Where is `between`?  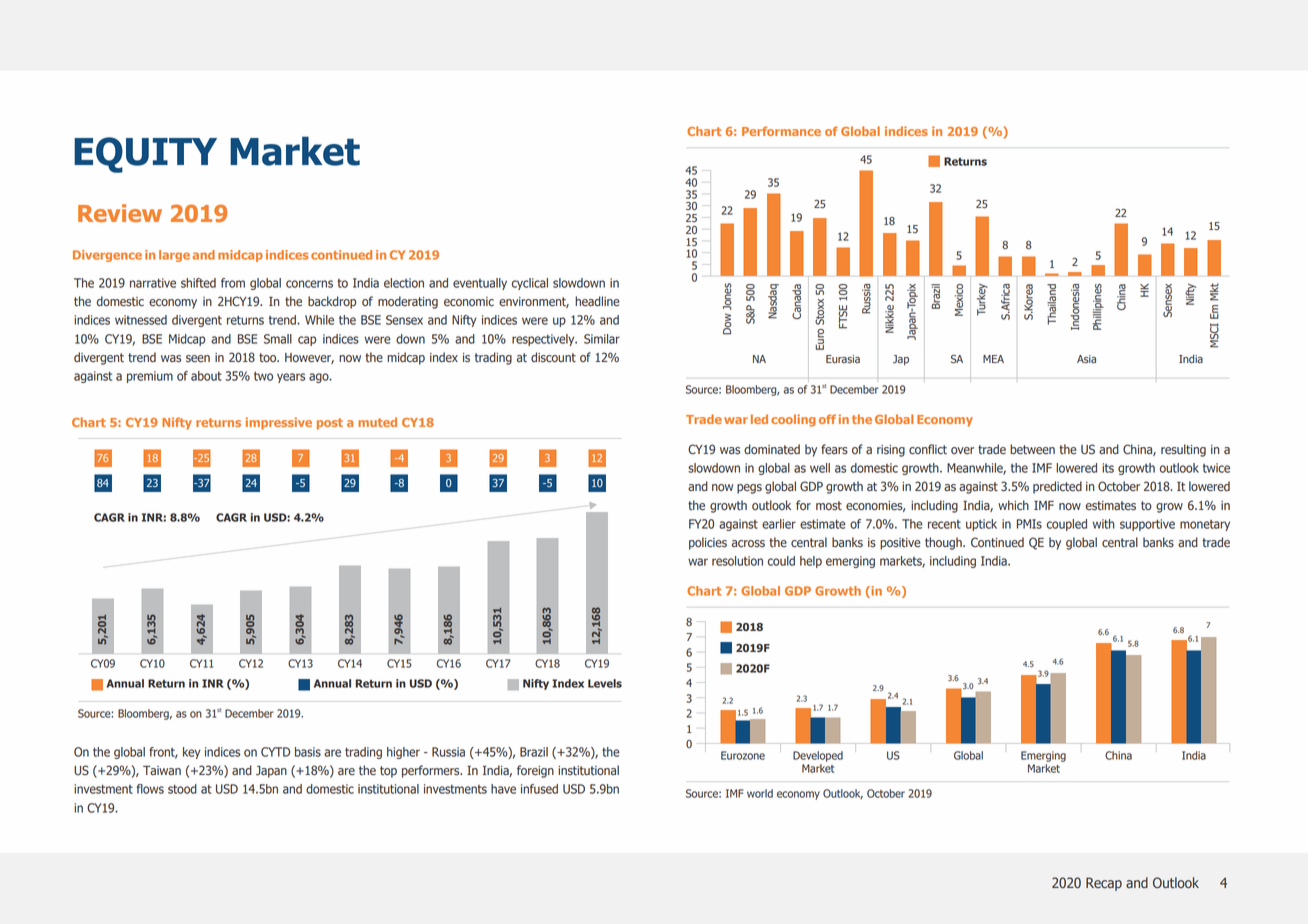
between is located at coordinates (1032, 449).
